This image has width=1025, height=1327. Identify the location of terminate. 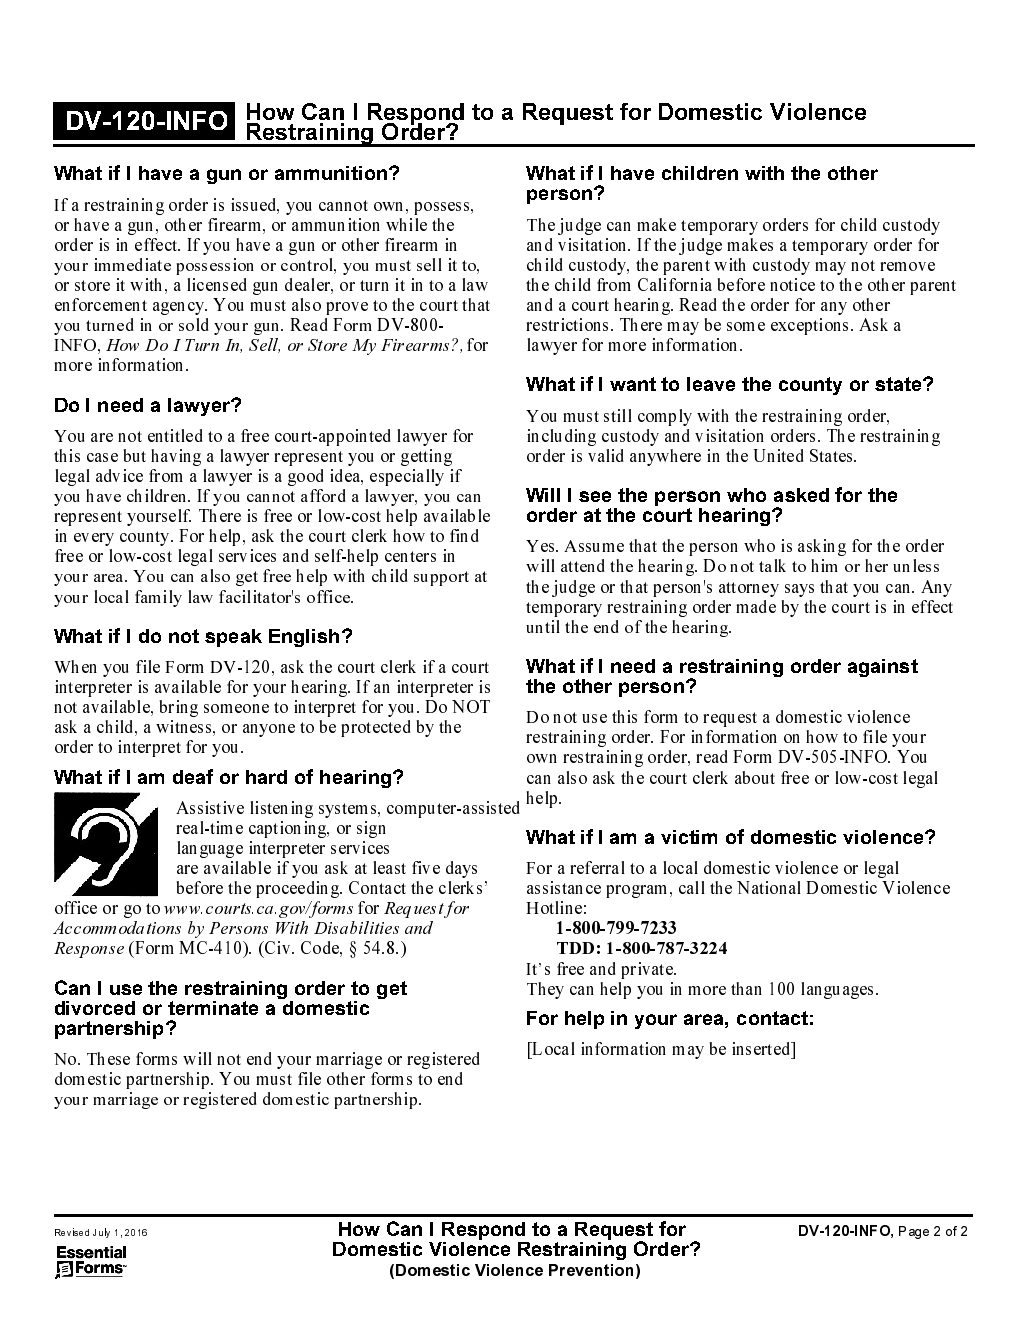
(213, 1008).
